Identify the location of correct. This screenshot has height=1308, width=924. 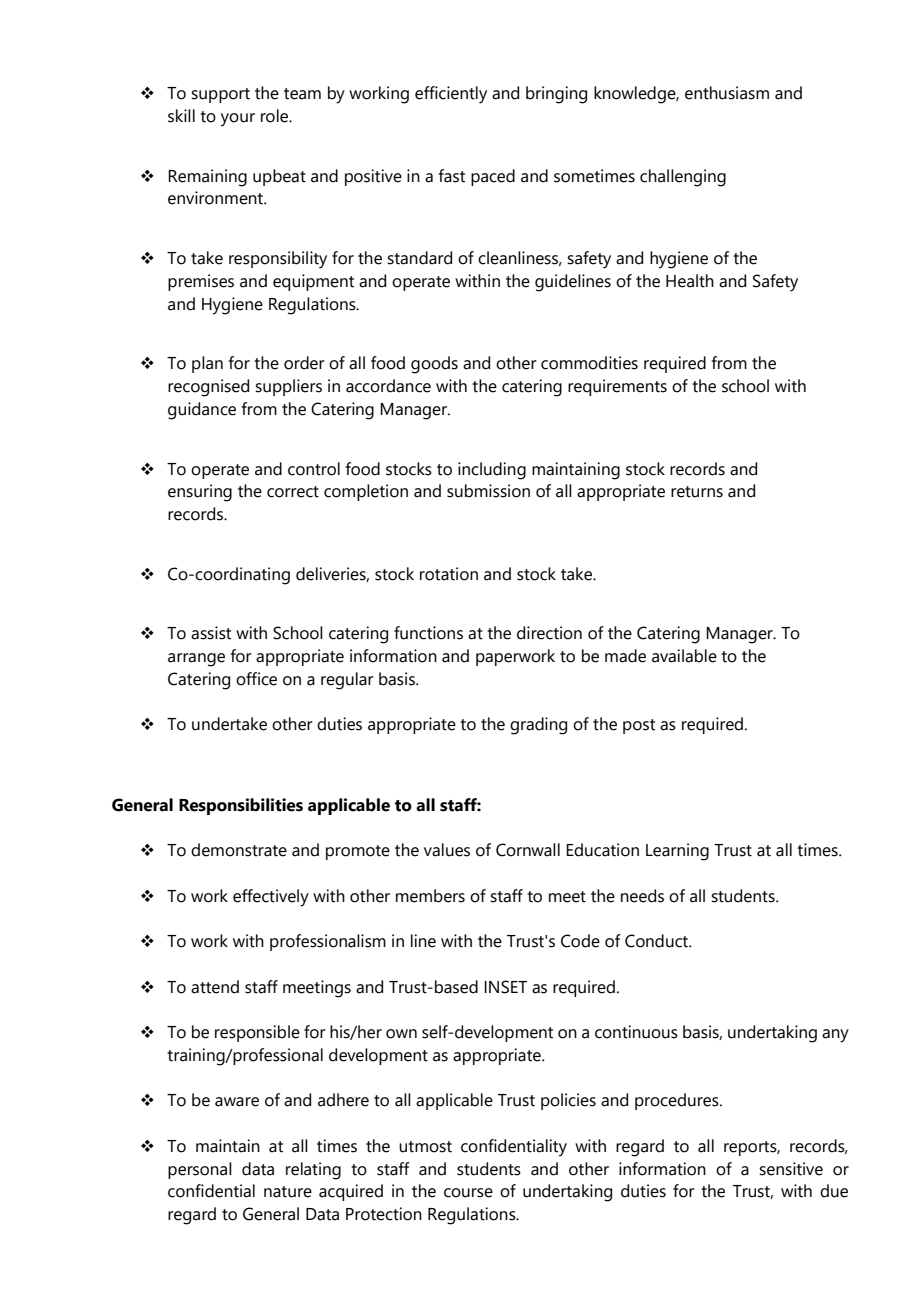
(293, 492).
